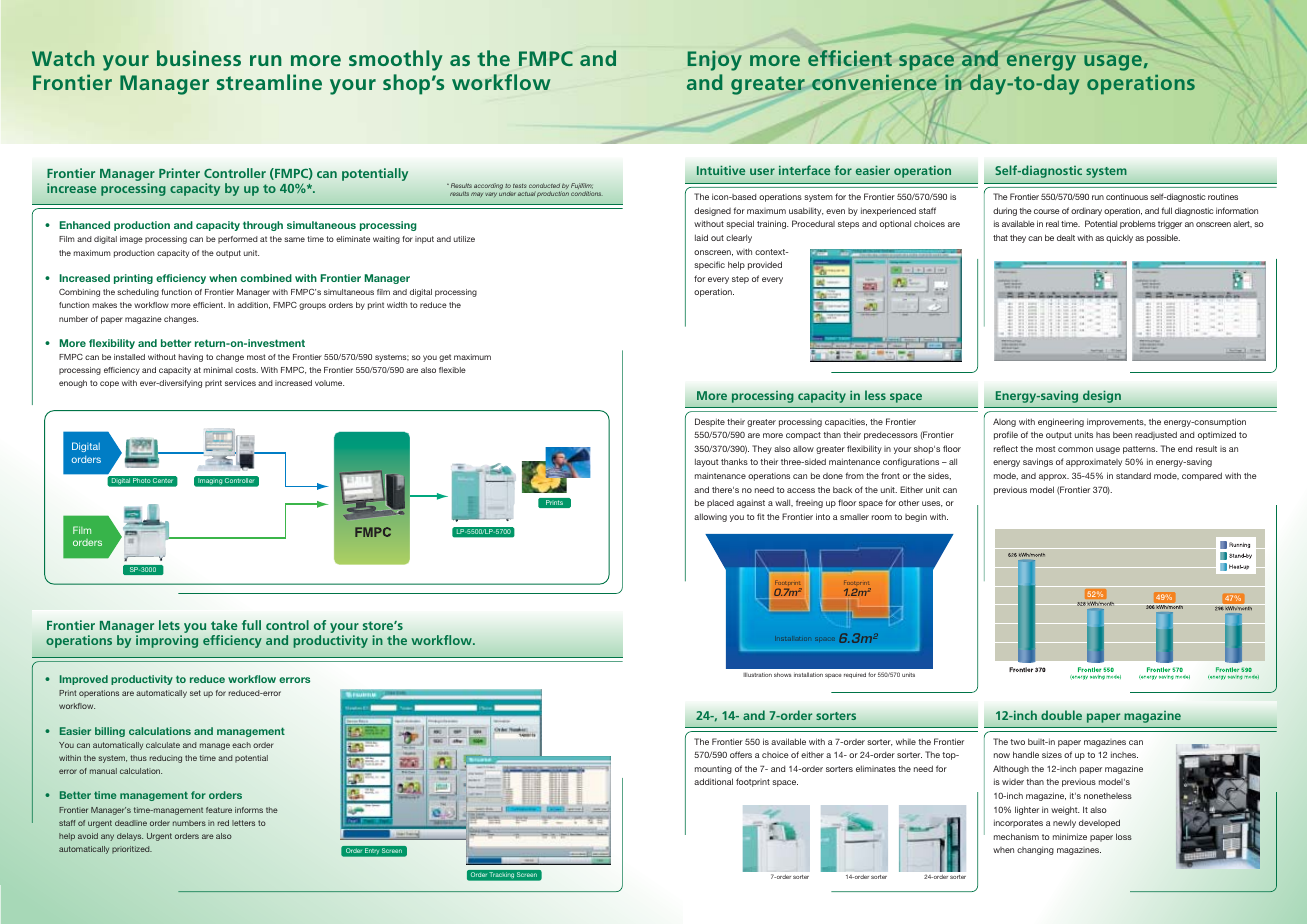 This screenshot has width=1308, height=924. What do you see at coordinates (243, 823) in the screenshot?
I see `letters` at bounding box center [243, 823].
